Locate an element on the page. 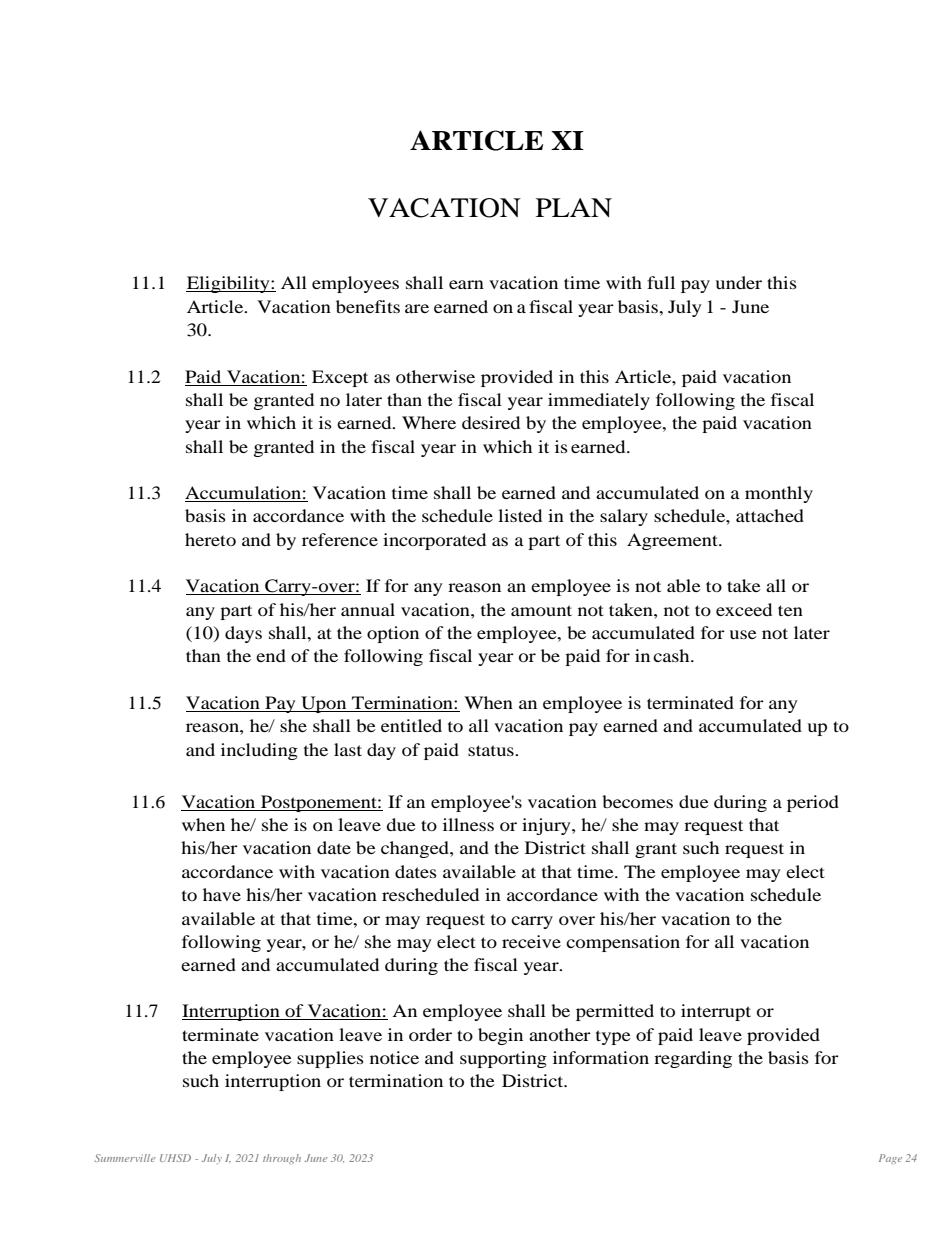 The width and height of the image is (952, 1233). Eligibility is located at coordinates (229, 284).
